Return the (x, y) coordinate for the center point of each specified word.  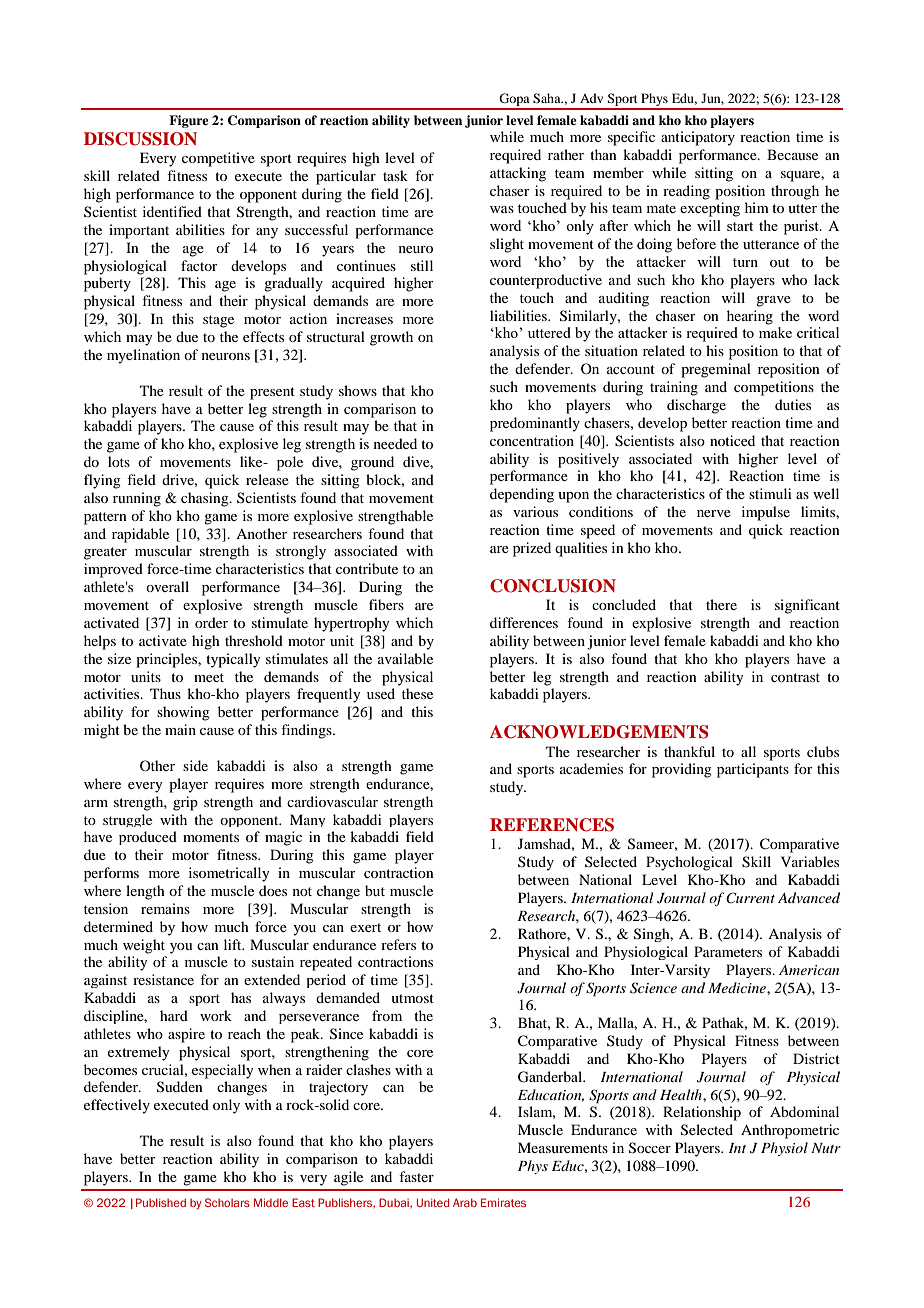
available (405, 658)
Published (161, 1202)
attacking (518, 174)
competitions (774, 388)
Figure (189, 121)
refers (398, 944)
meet (209, 677)
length (145, 892)
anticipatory (698, 138)
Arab (465, 1202)
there (721, 604)
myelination (143, 356)
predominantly (535, 424)
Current (750, 898)
